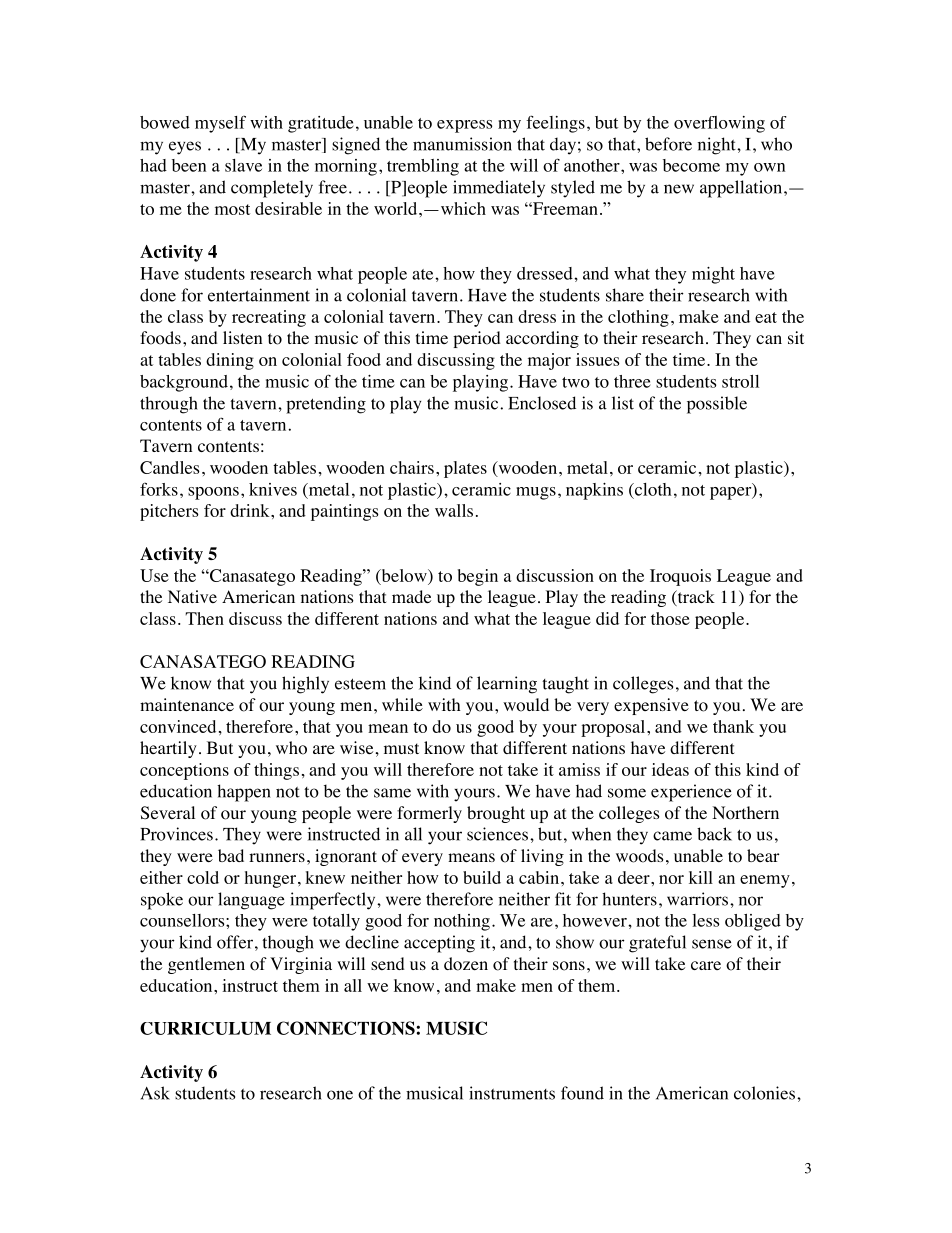  I want to click on bad, so click(231, 855).
